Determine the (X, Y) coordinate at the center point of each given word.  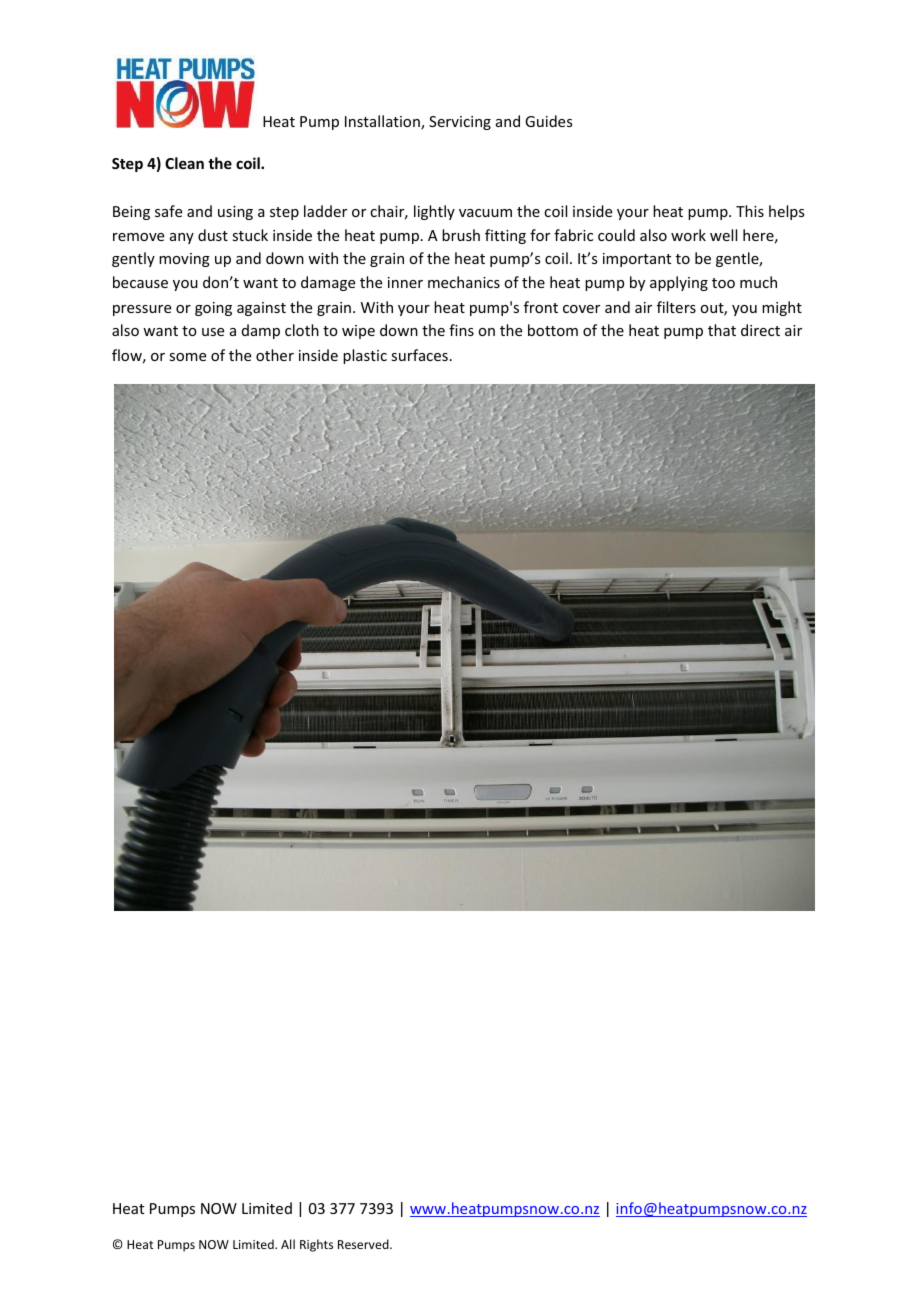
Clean (184, 163)
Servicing (460, 123)
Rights (316, 1245)
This (750, 211)
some (187, 357)
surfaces (419, 355)
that (722, 330)
